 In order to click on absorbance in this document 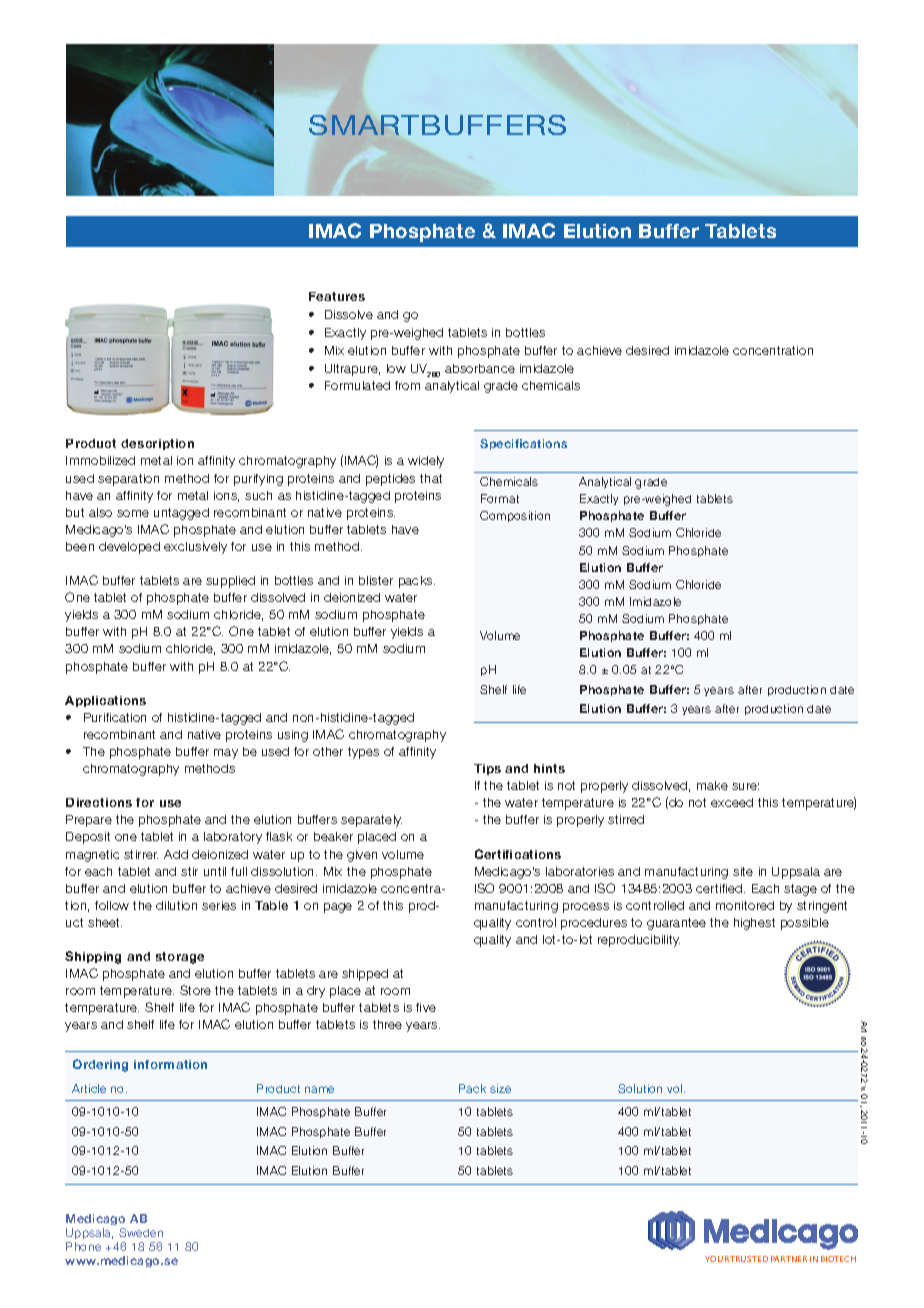, I will do `click(480, 368)`.
